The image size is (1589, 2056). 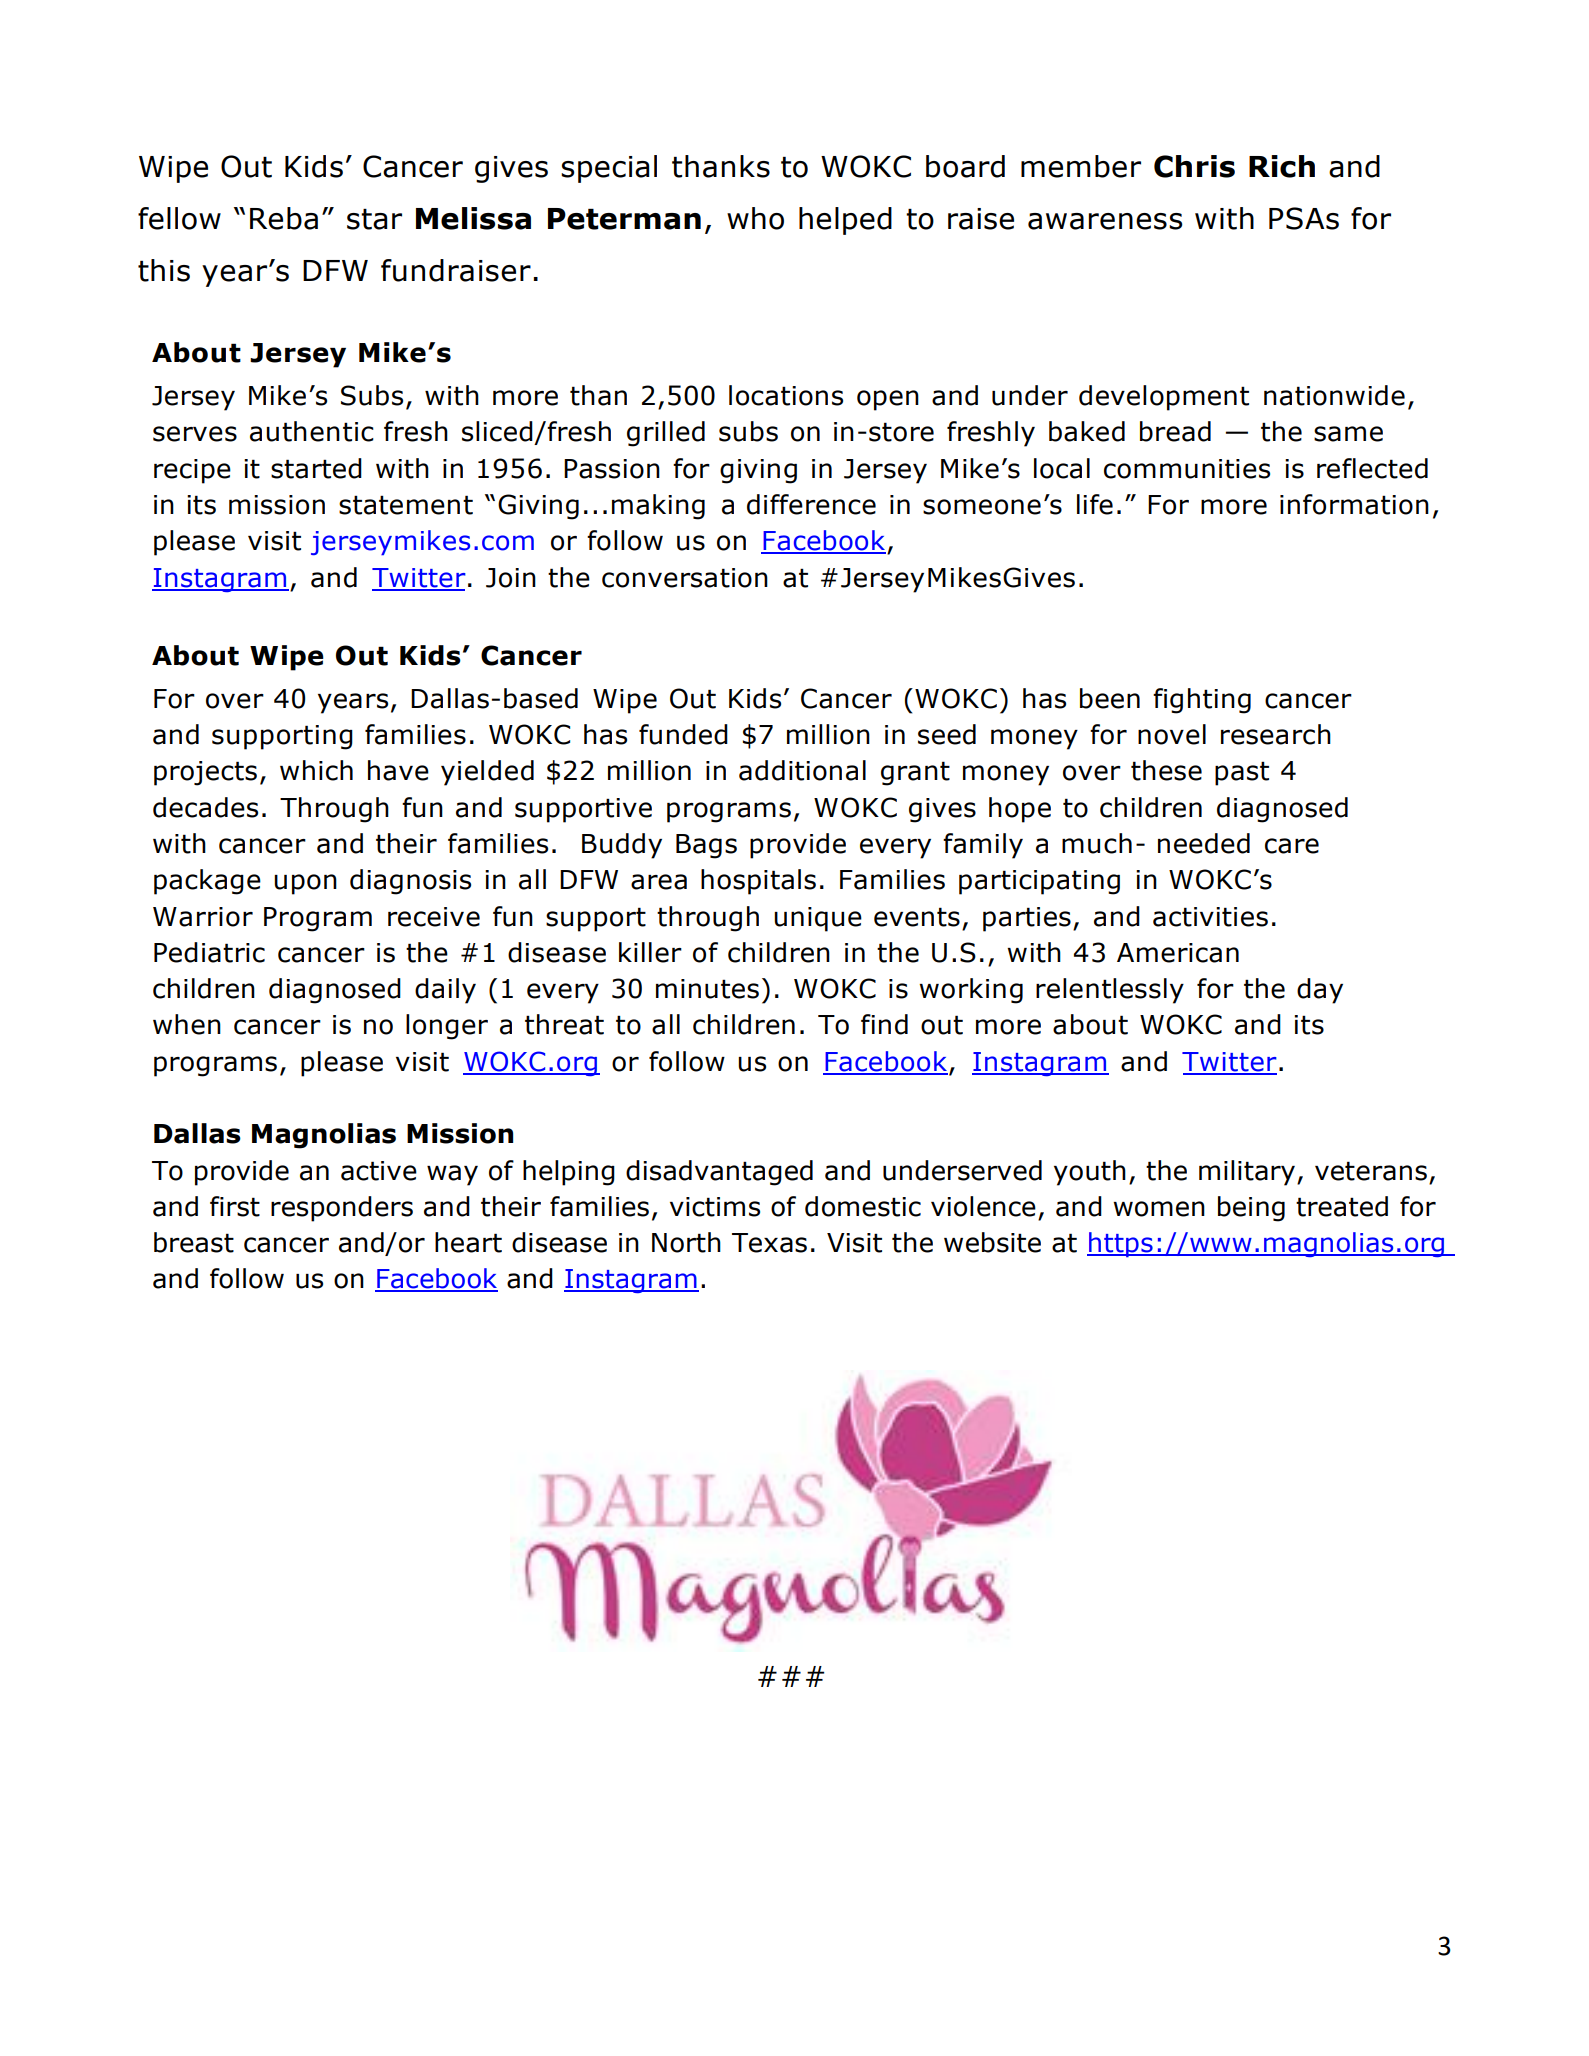 What do you see at coordinates (755, 218) in the image?
I see `who` at bounding box center [755, 218].
